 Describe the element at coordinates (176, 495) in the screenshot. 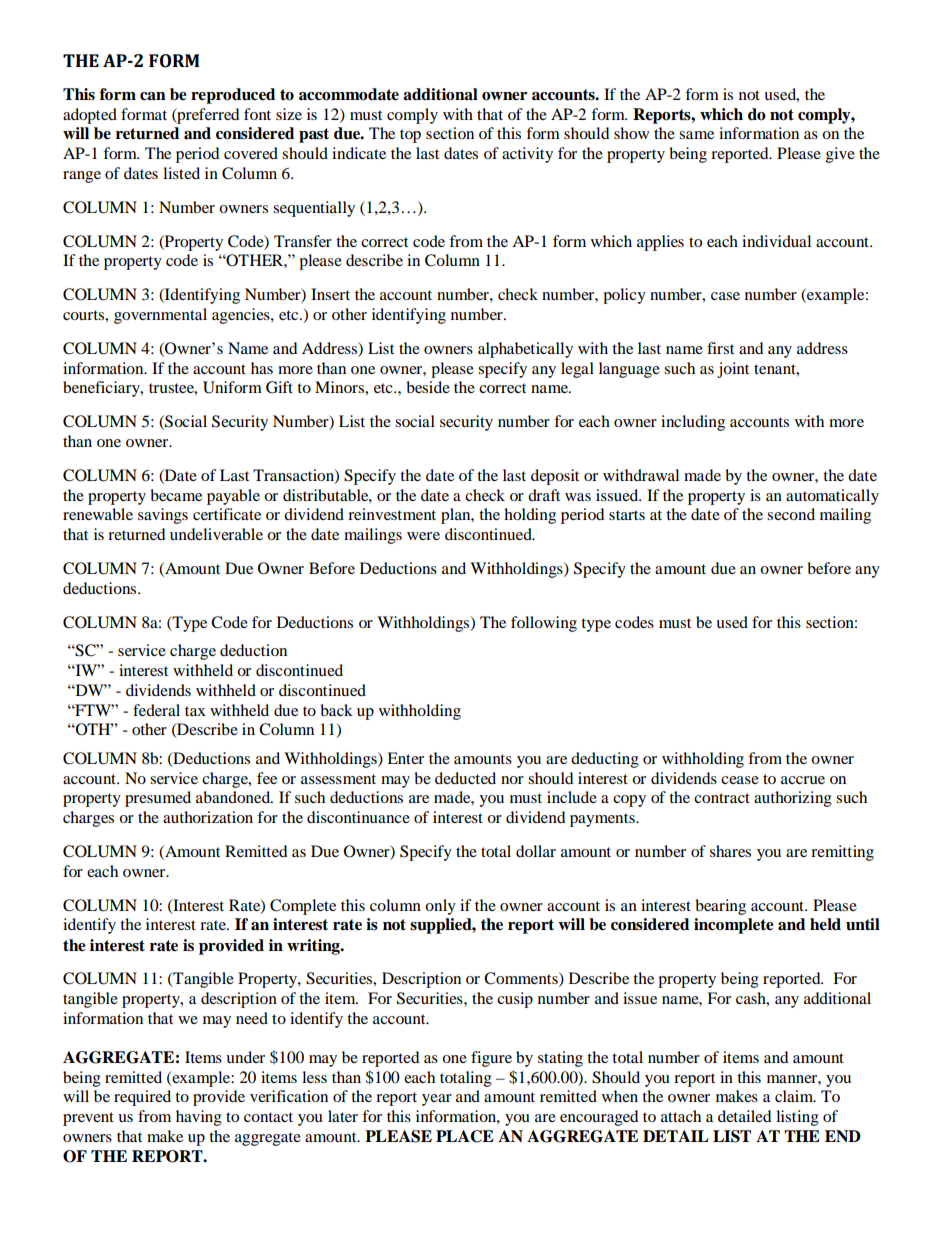

I see `became` at that location.
